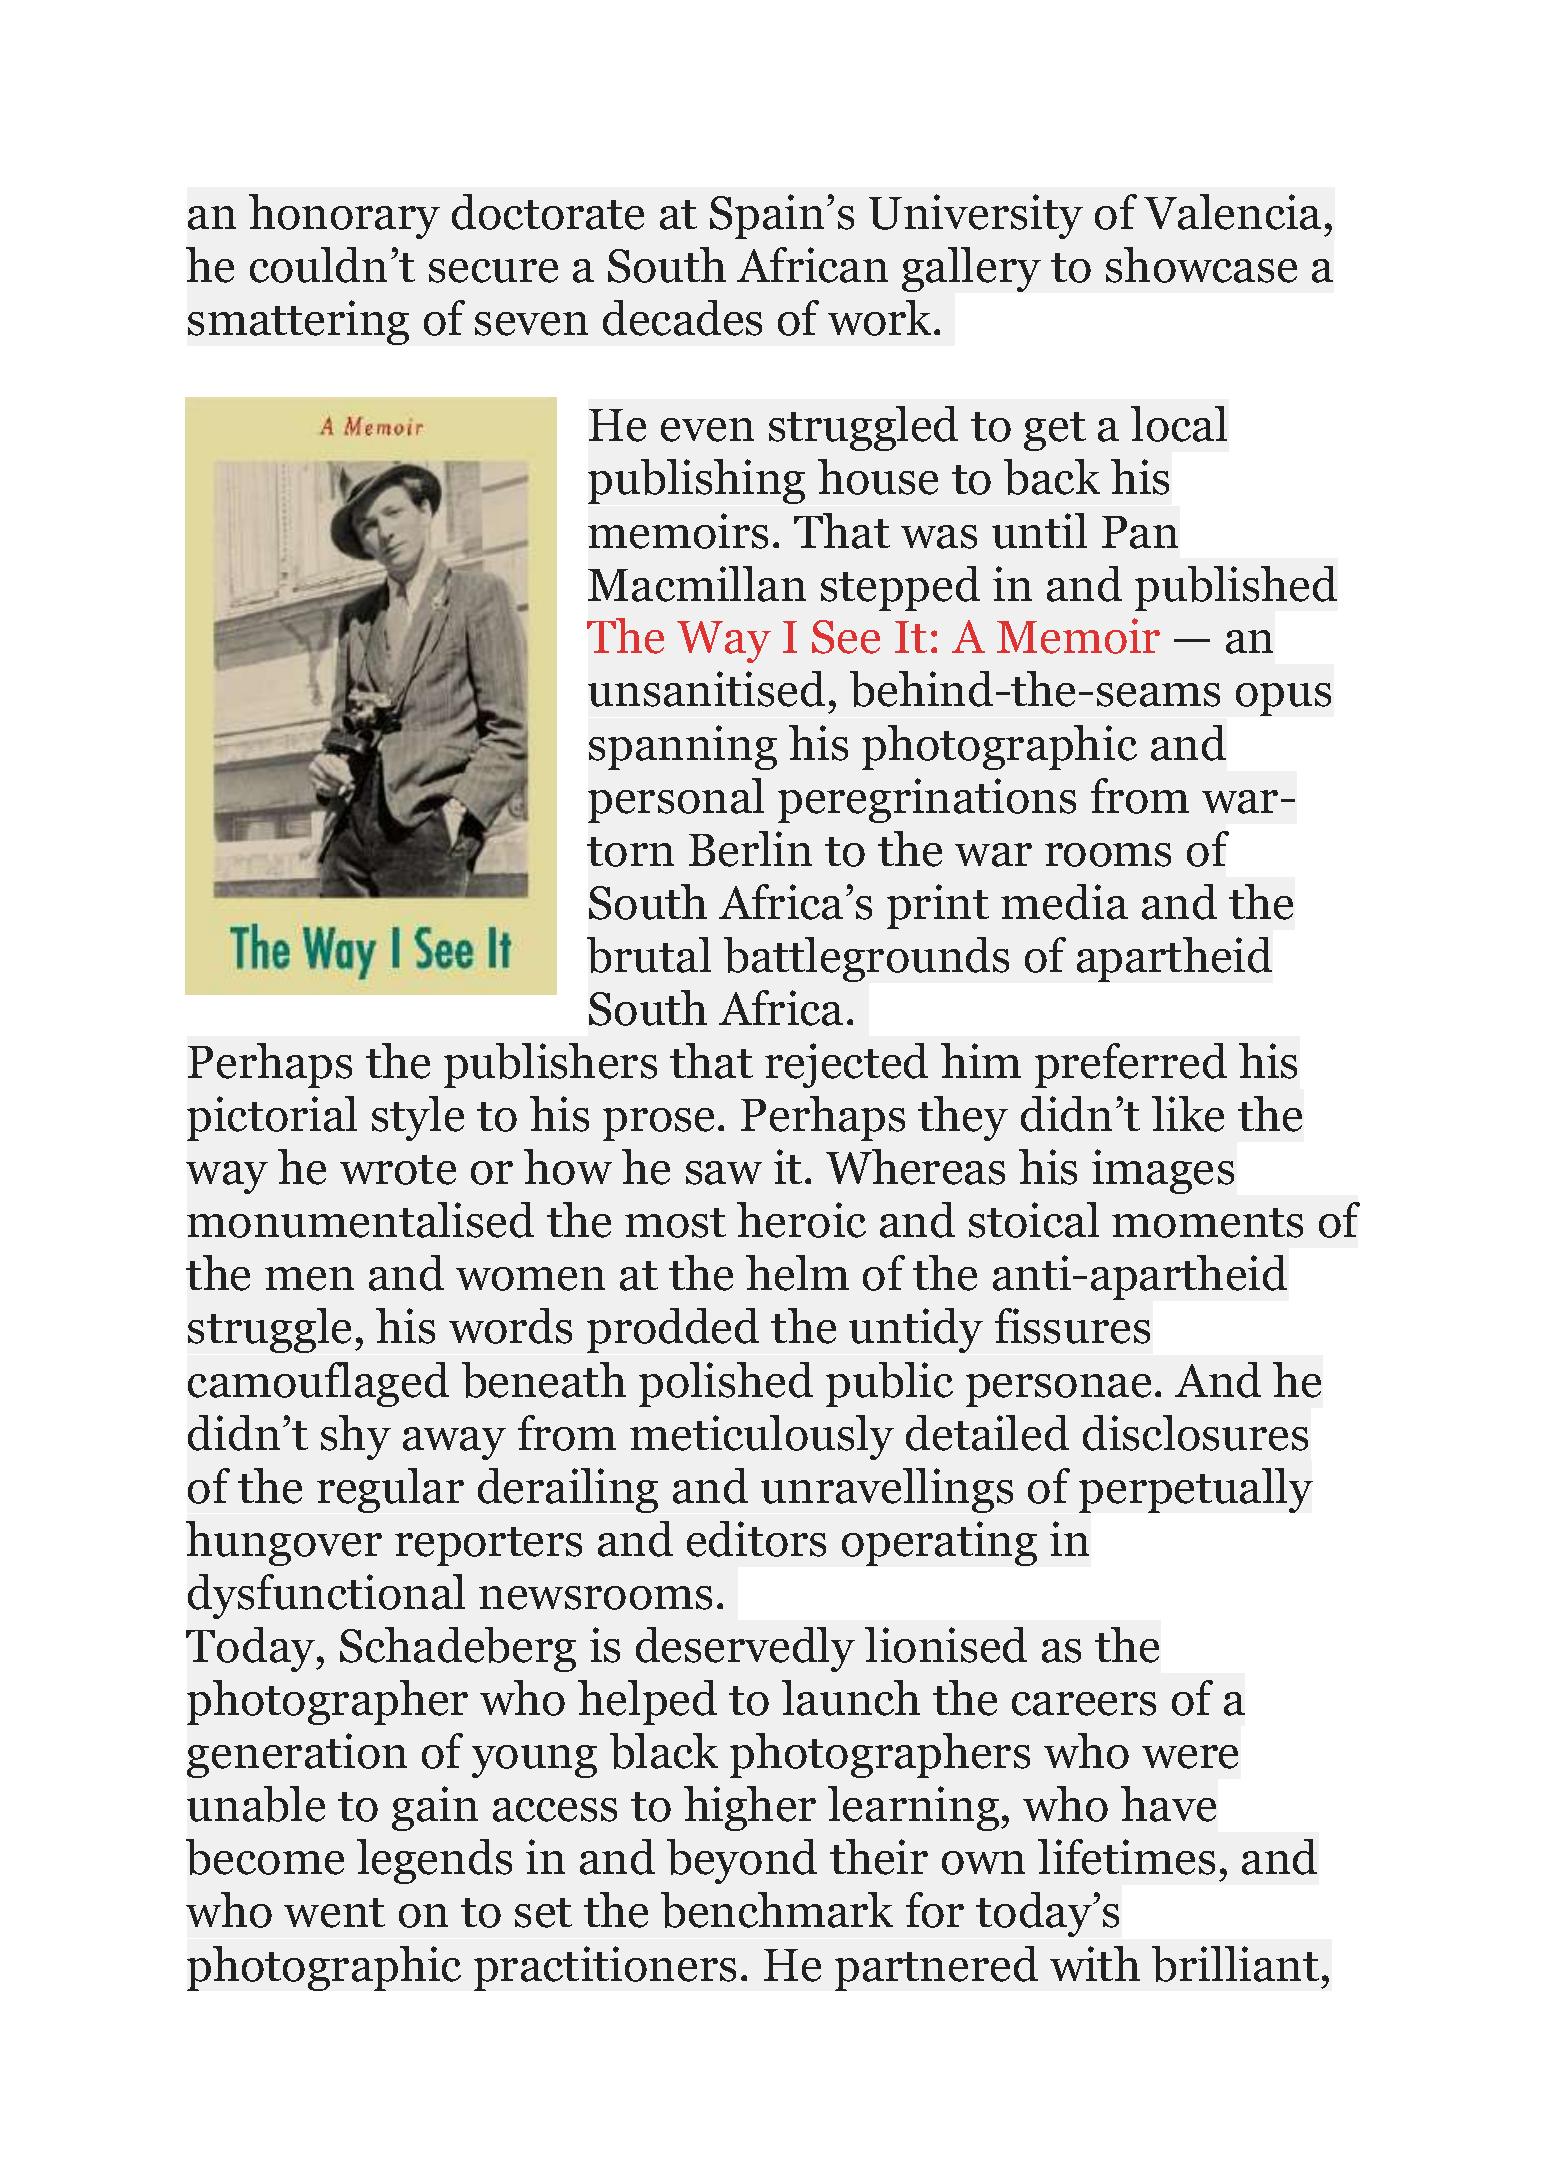 The width and height of the screenshot is (1545, 2184). Describe the element at coordinates (777, 1910) in the screenshot. I see `benchmark` at that location.
